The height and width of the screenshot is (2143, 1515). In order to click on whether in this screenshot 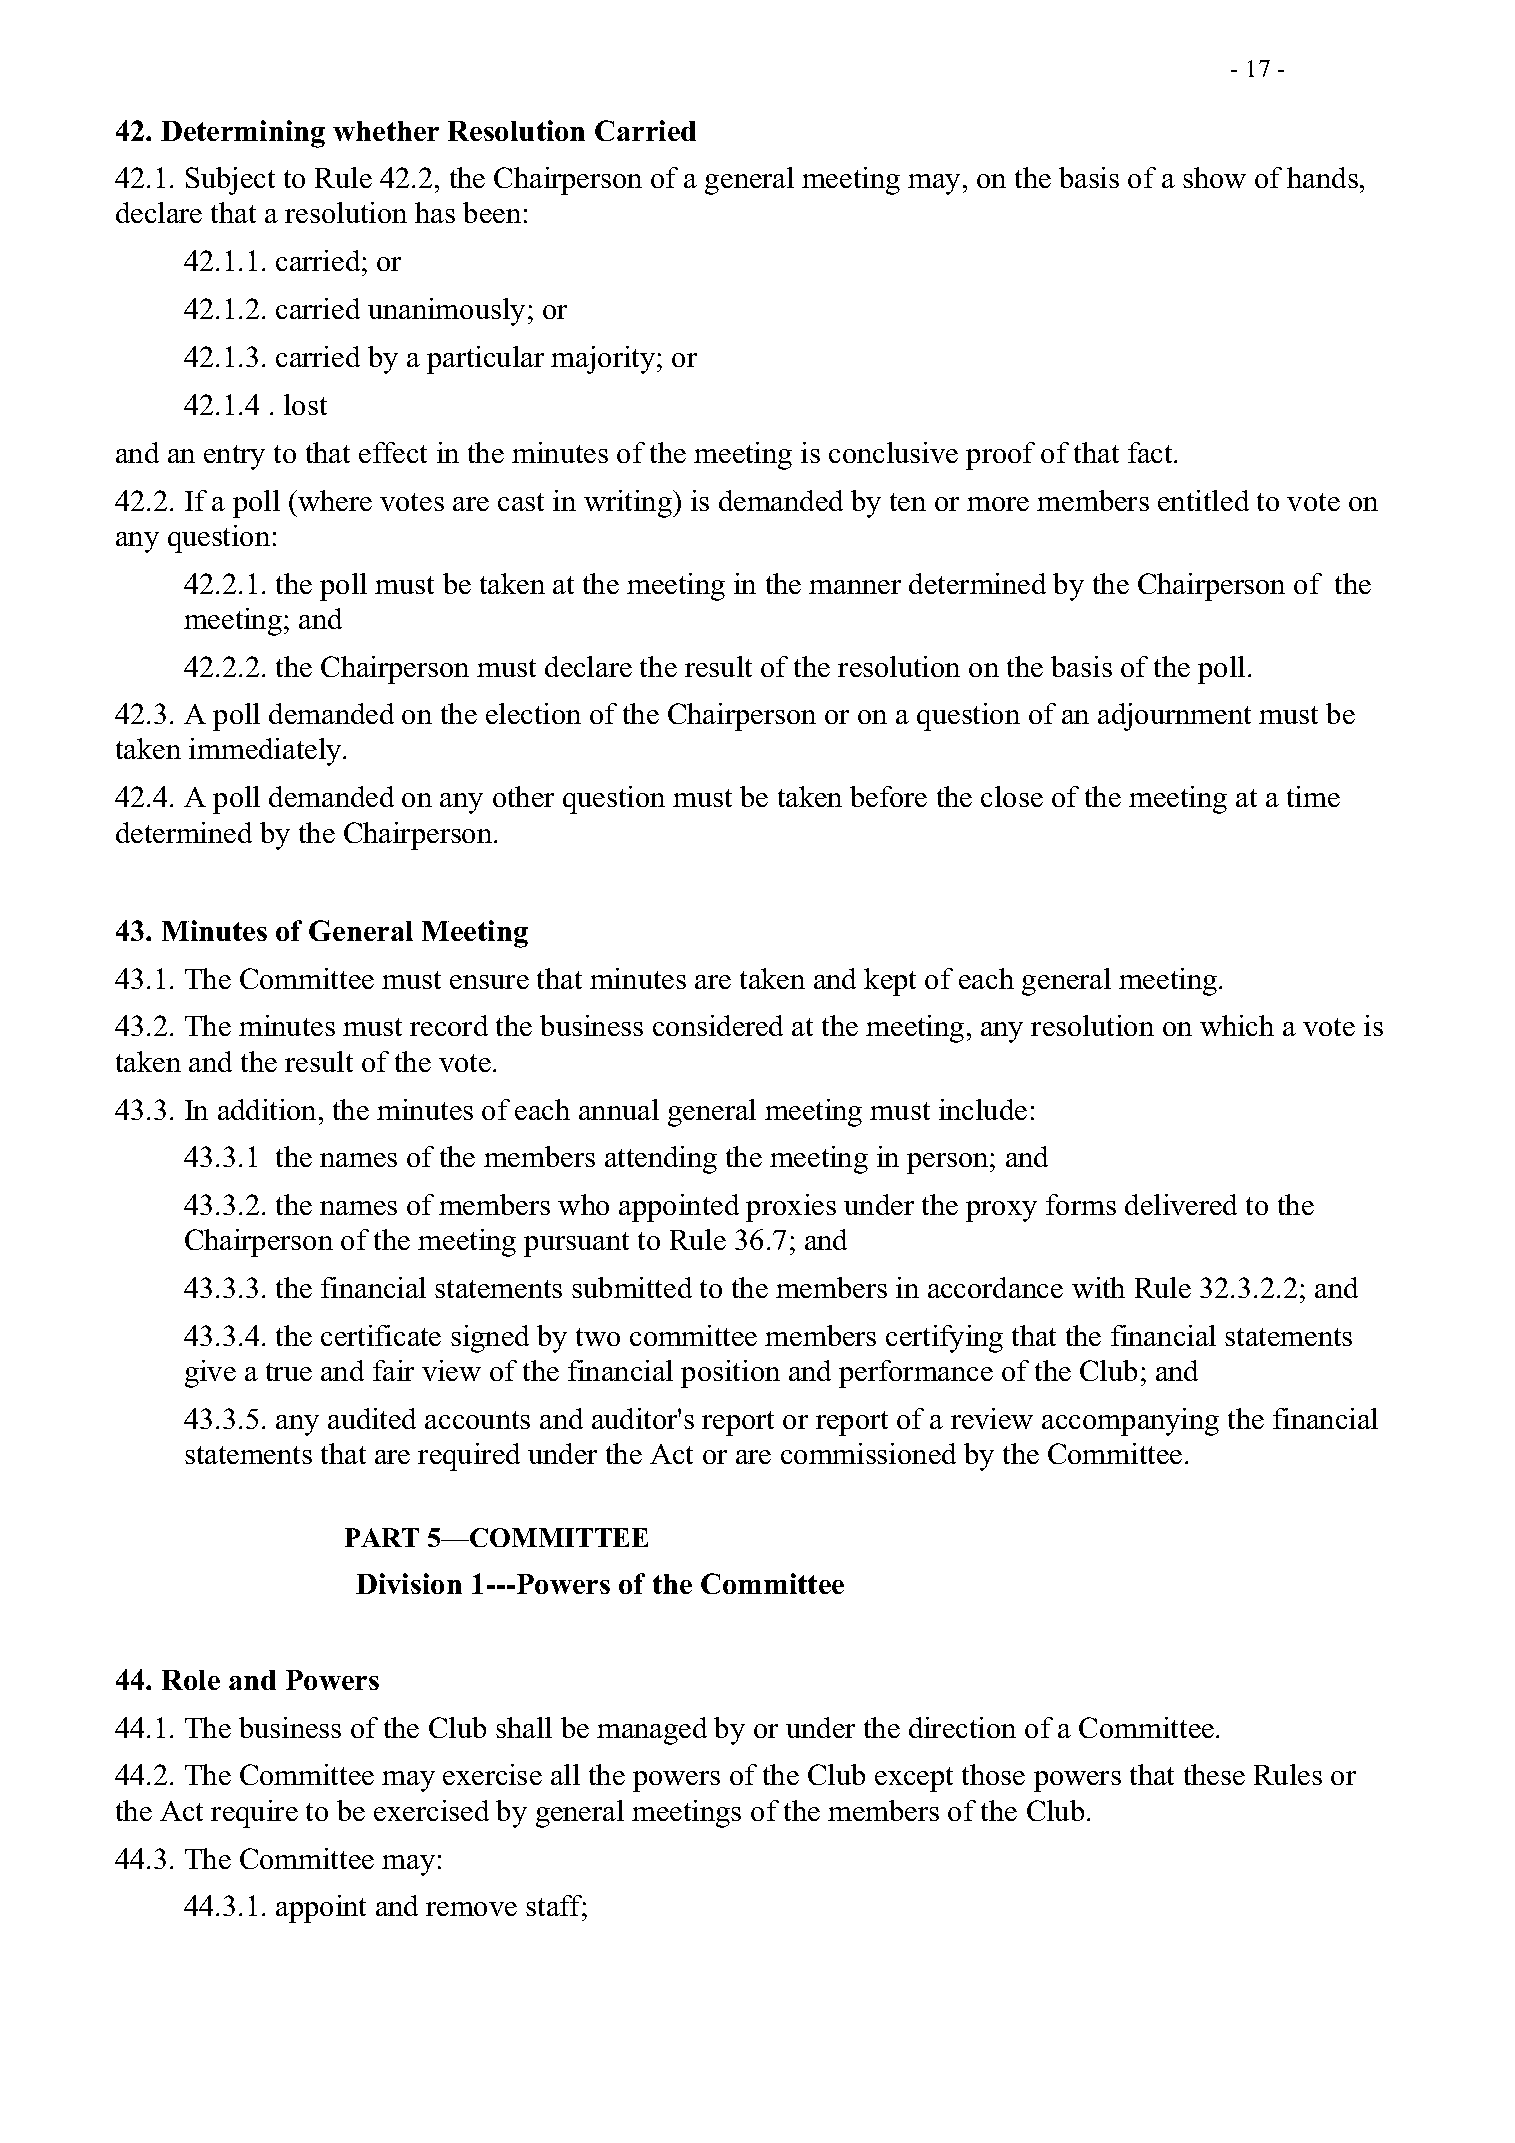, I will do `click(386, 131)`.
